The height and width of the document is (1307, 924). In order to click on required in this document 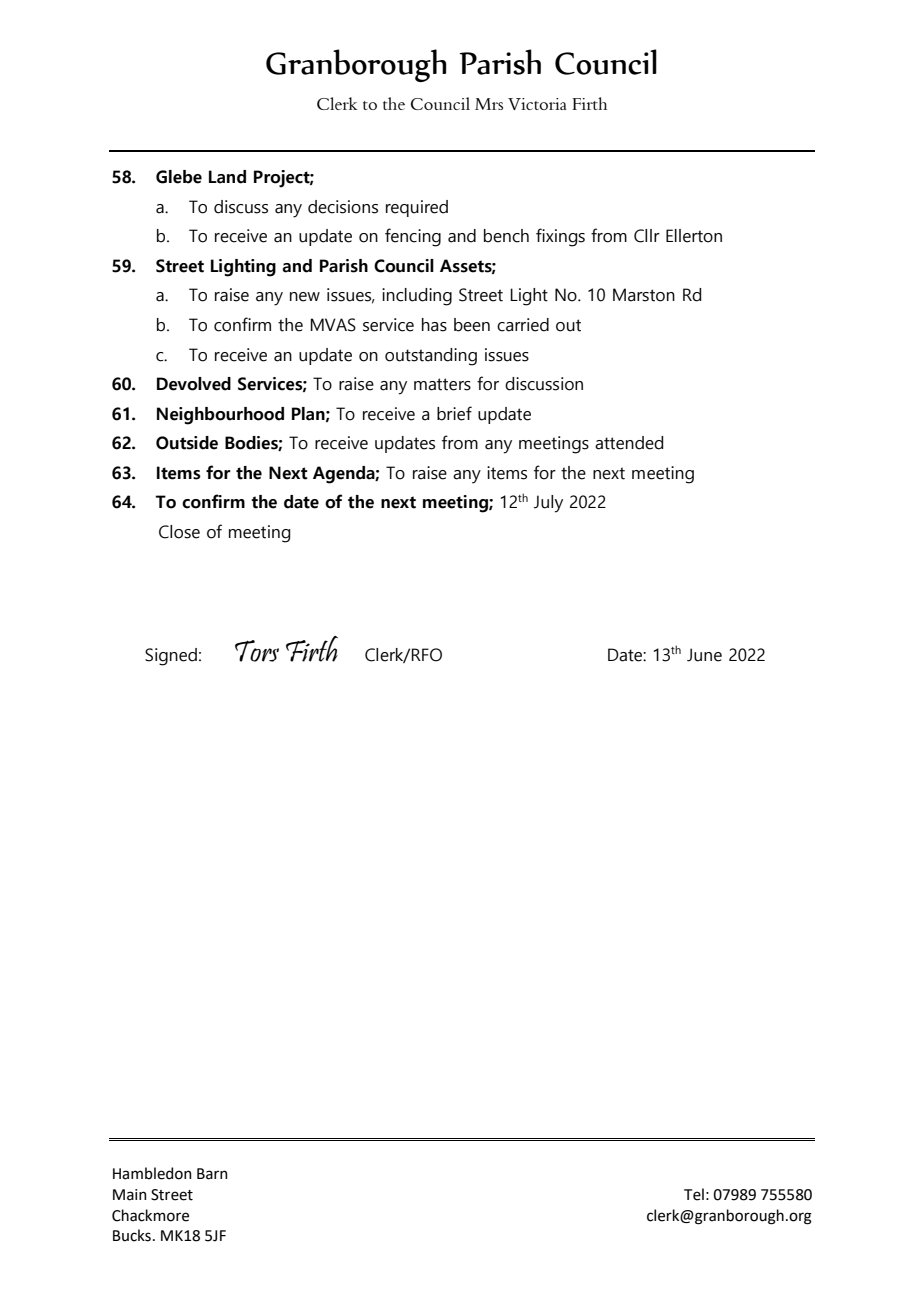, I will do `click(417, 208)`.
